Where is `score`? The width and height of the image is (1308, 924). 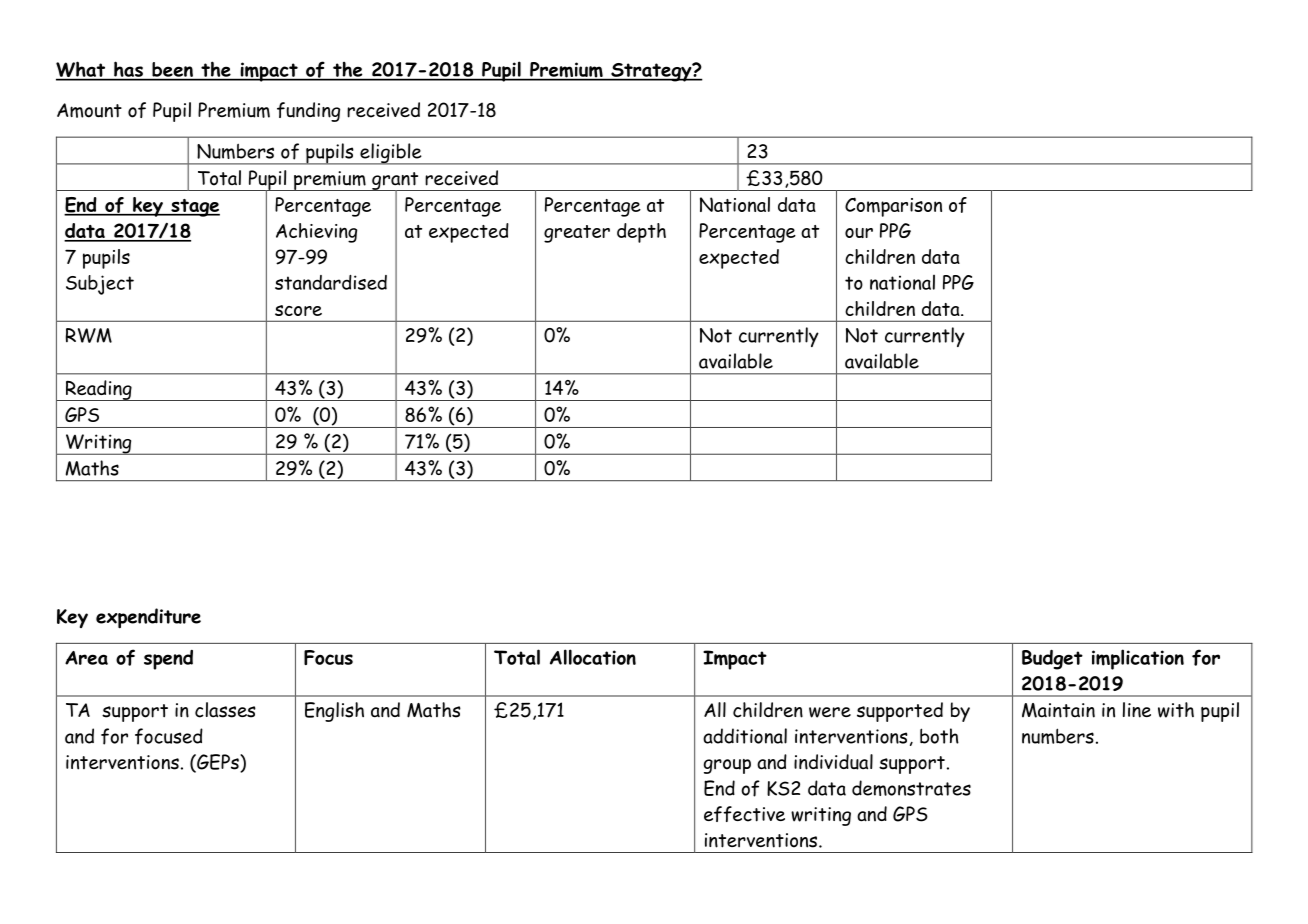
score is located at coordinates (298, 310).
